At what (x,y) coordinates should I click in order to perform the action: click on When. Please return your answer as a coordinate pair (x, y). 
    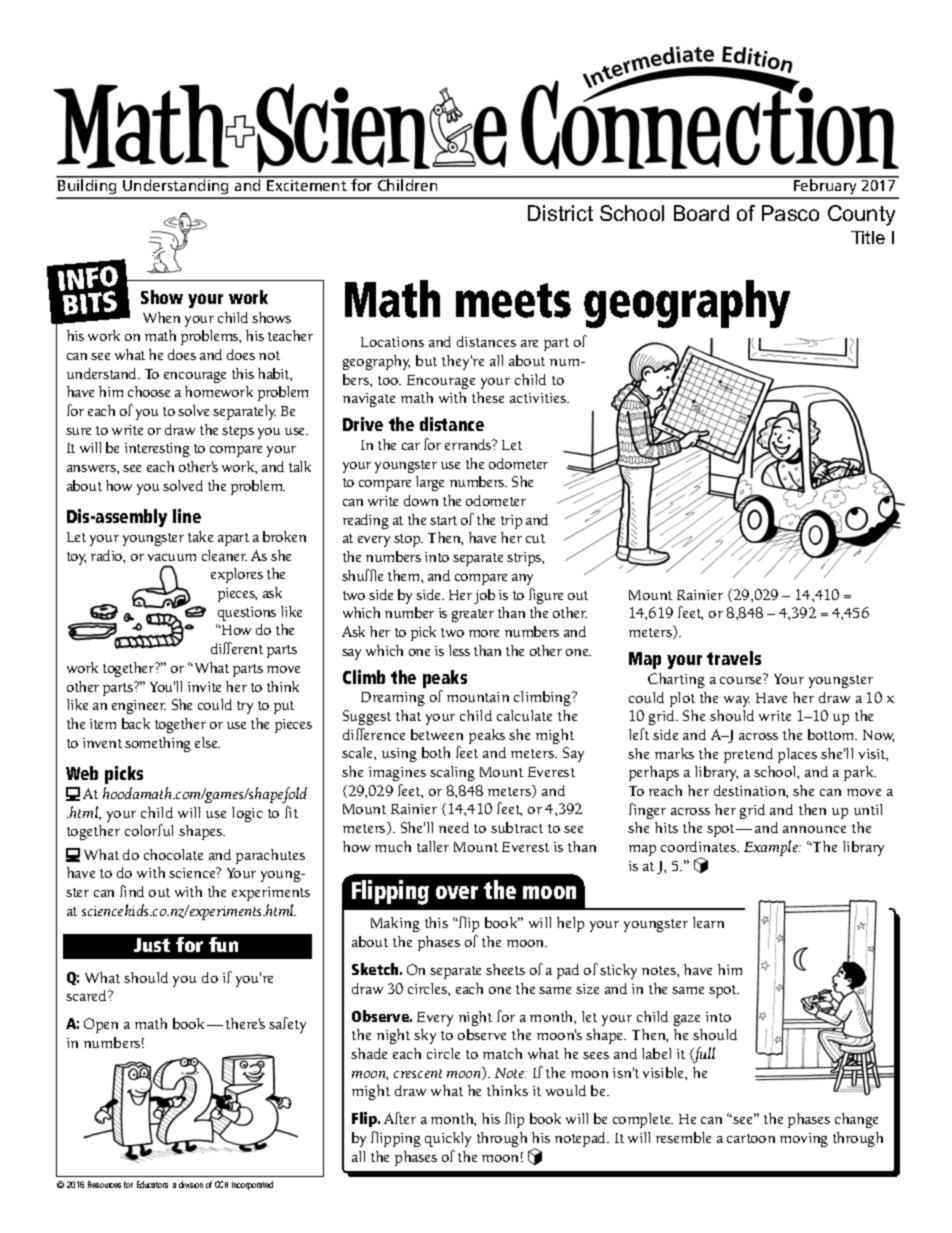
    Looking at the image, I should click on (161, 317).
